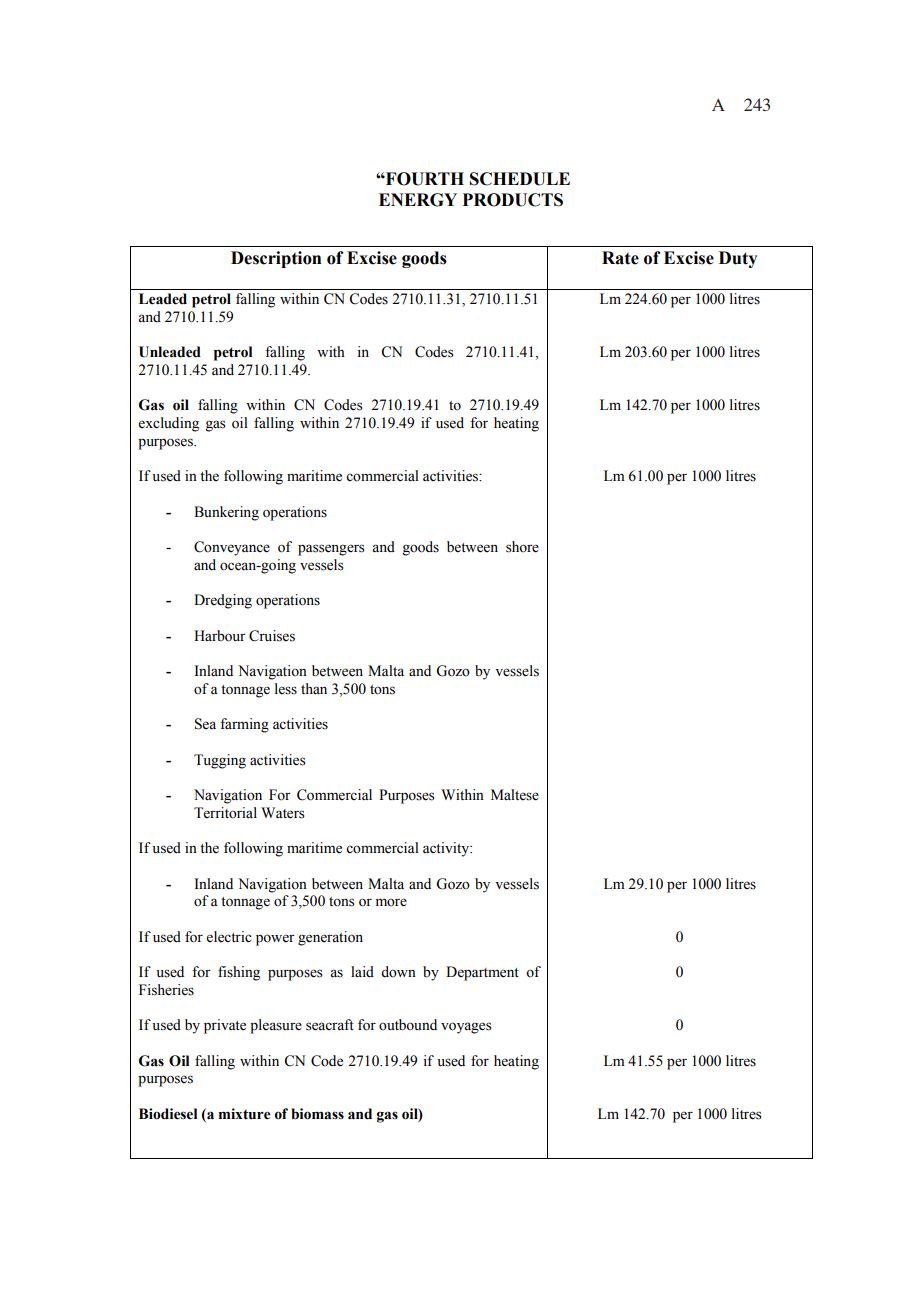 This screenshot has width=924, height=1294. Describe the element at coordinates (276, 259) in the screenshot. I see `Description` at that location.
